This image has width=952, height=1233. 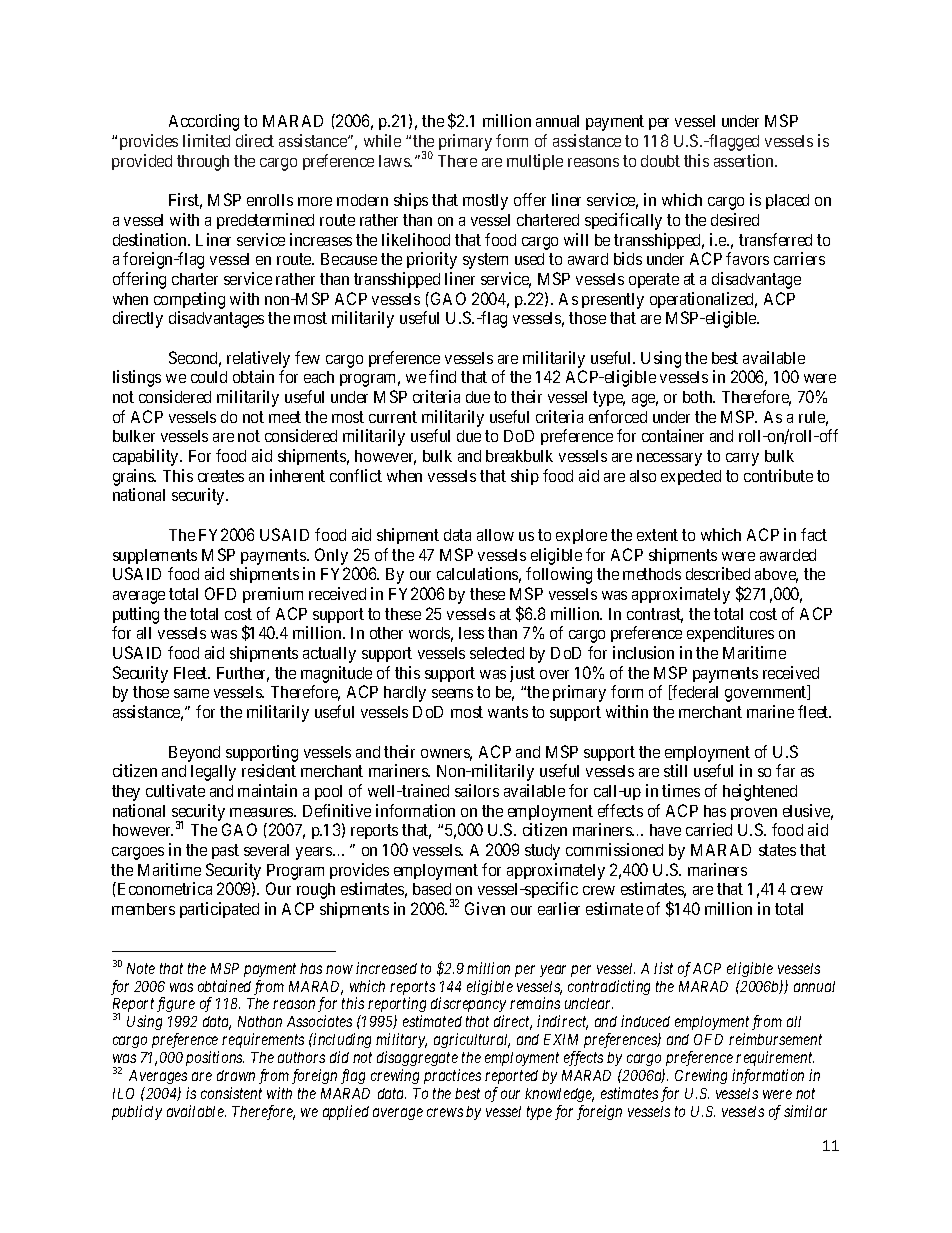 What do you see at coordinates (206, 140) in the image?
I see `limited` at bounding box center [206, 140].
